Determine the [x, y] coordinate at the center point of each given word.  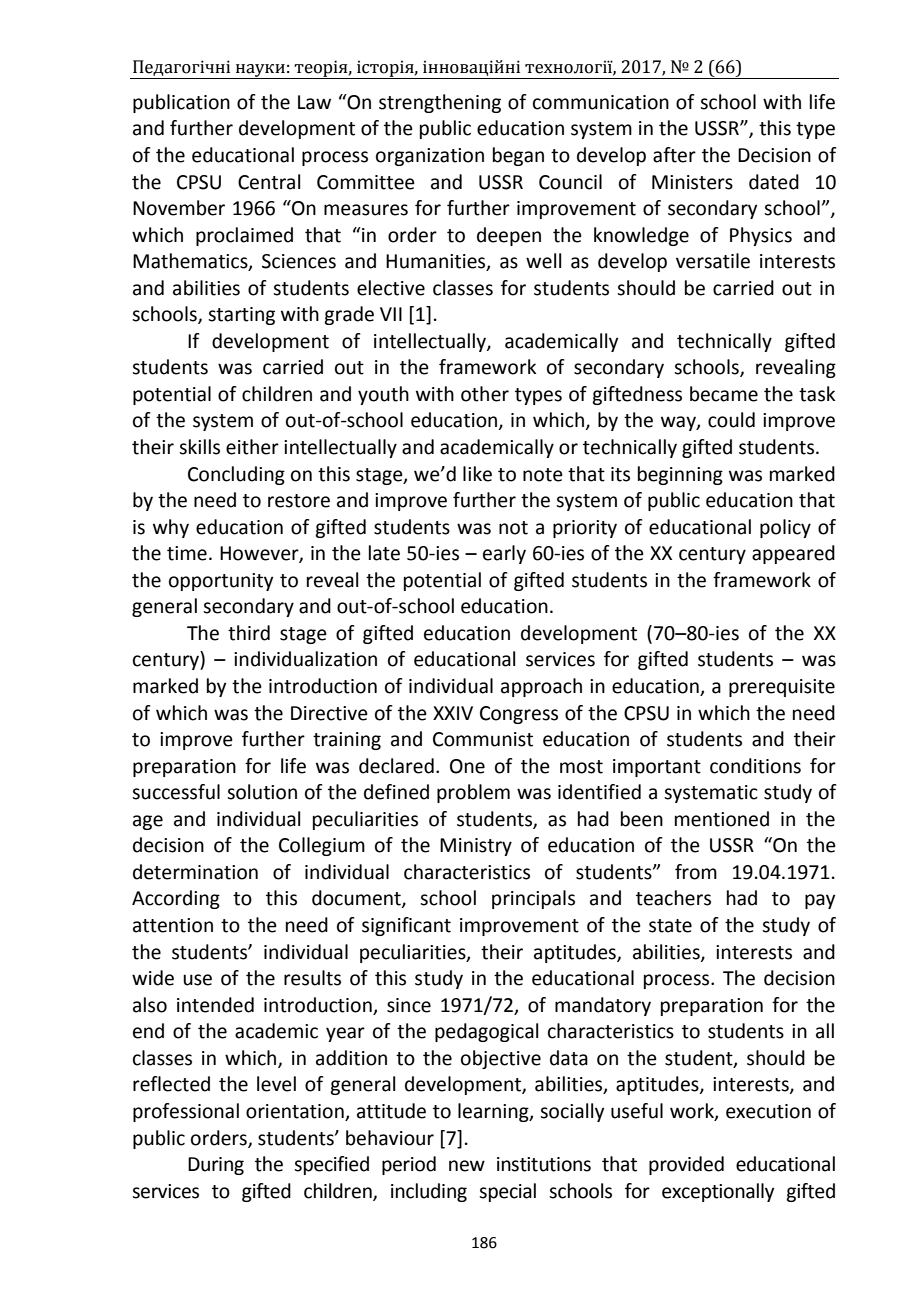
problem [473, 793]
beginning [680, 475]
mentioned [722, 819]
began [518, 156]
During [216, 1166]
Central [269, 182]
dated [774, 182]
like [477, 474]
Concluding [236, 475]
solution [262, 792]
